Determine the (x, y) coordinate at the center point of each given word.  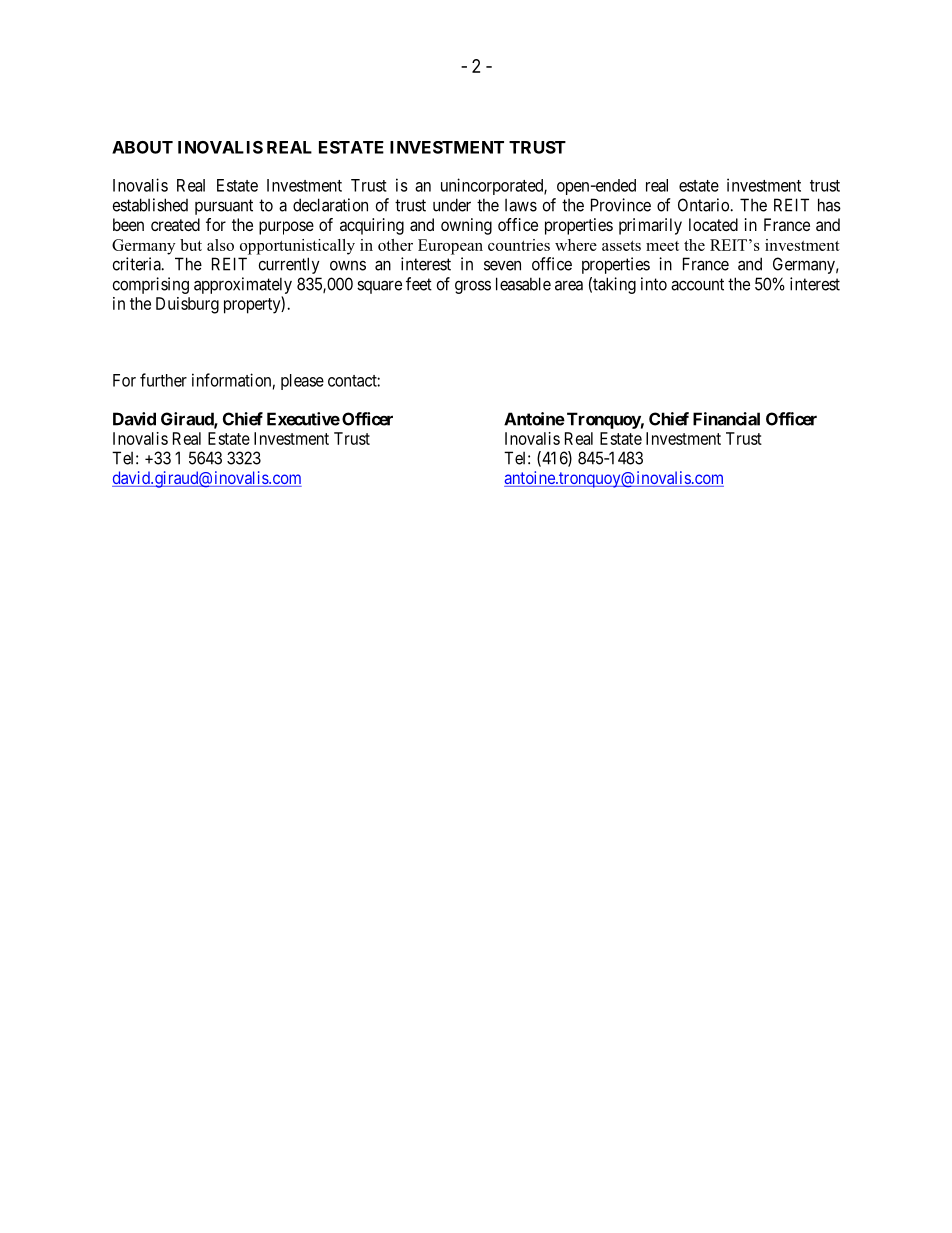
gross (473, 287)
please (302, 382)
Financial (726, 419)
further (163, 380)
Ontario (704, 205)
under (452, 205)
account (697, 284)
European (450, 247)
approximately (243, 285)
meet (662, 246)
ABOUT (142, 147)
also (220, 245)
